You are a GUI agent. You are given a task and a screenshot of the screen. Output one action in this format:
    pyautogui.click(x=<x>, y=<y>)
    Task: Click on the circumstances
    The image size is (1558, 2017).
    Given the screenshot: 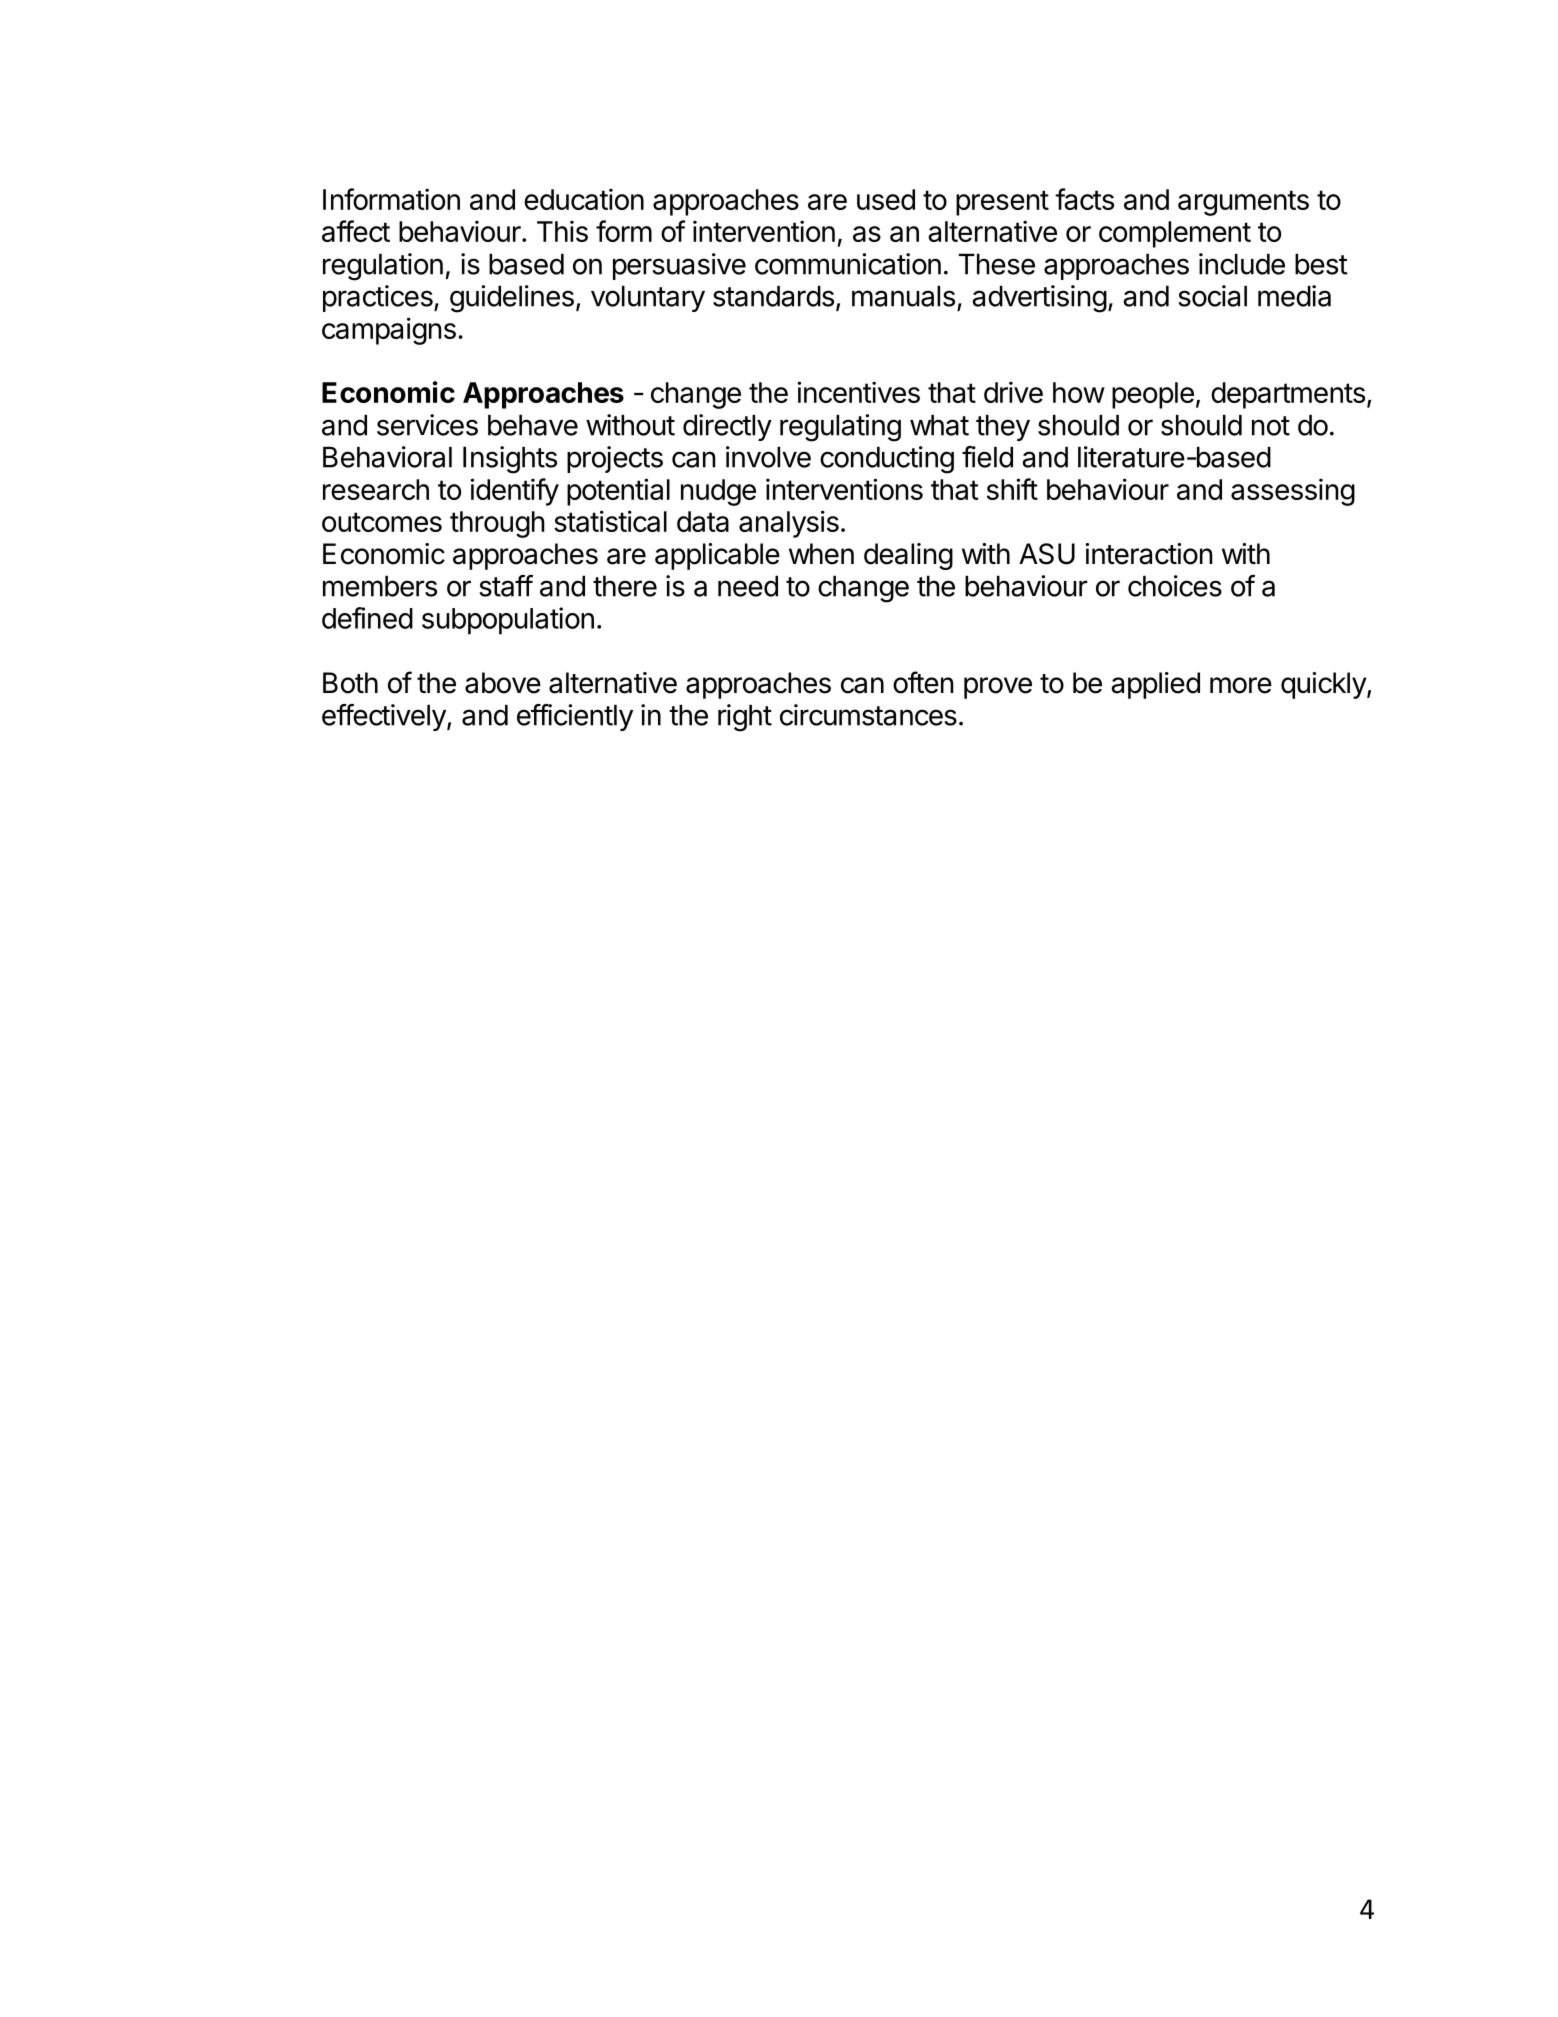 What is the action you would take?
    pyautogui.click(x=868, y=715)
